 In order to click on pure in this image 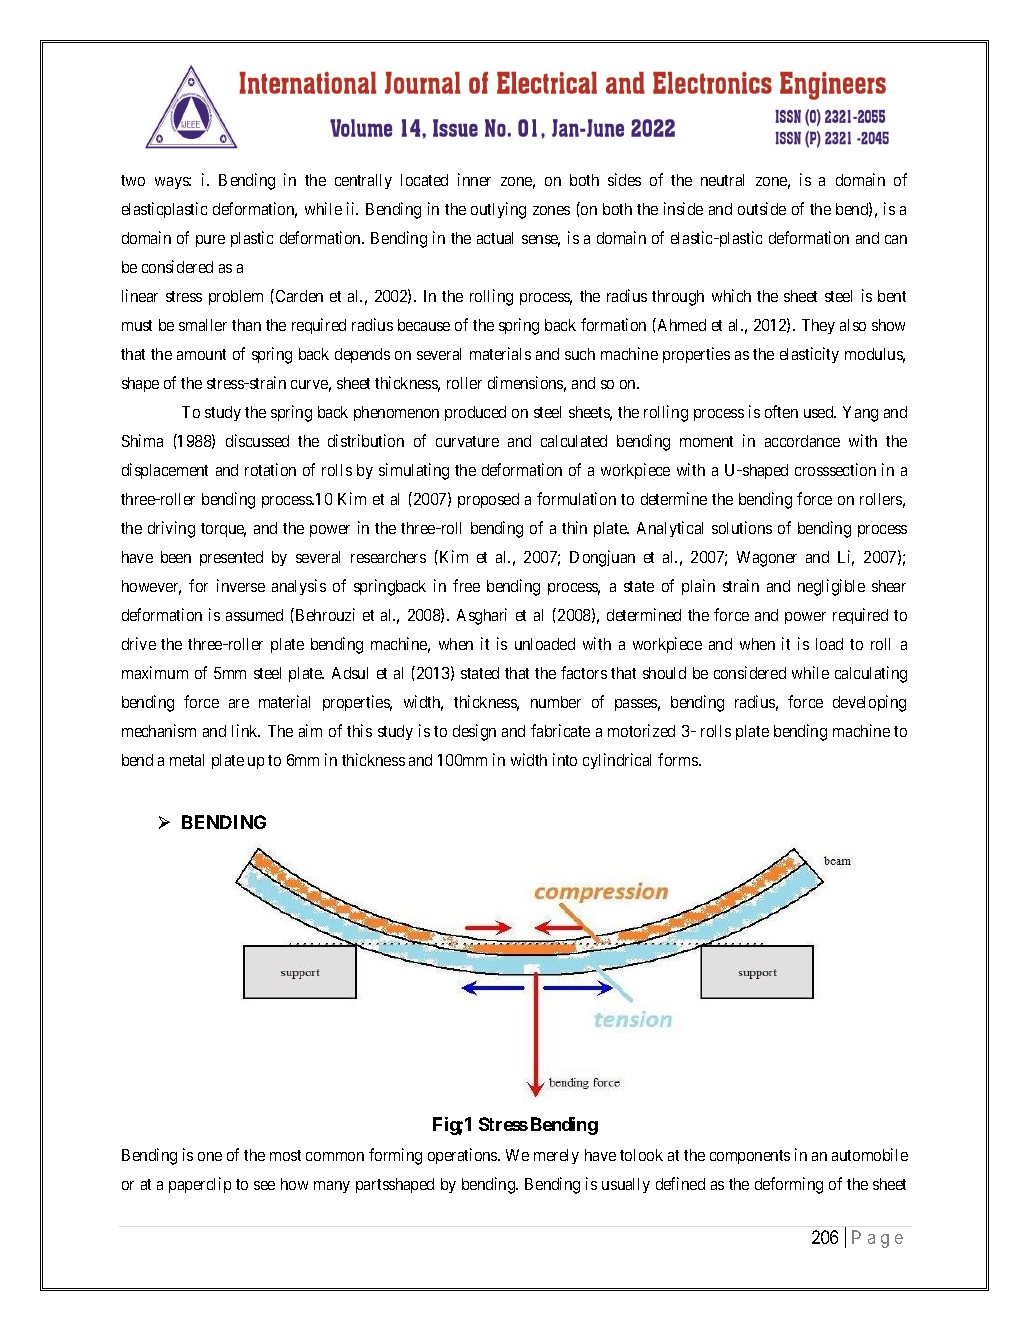, I will do `click(210, 241)`.
